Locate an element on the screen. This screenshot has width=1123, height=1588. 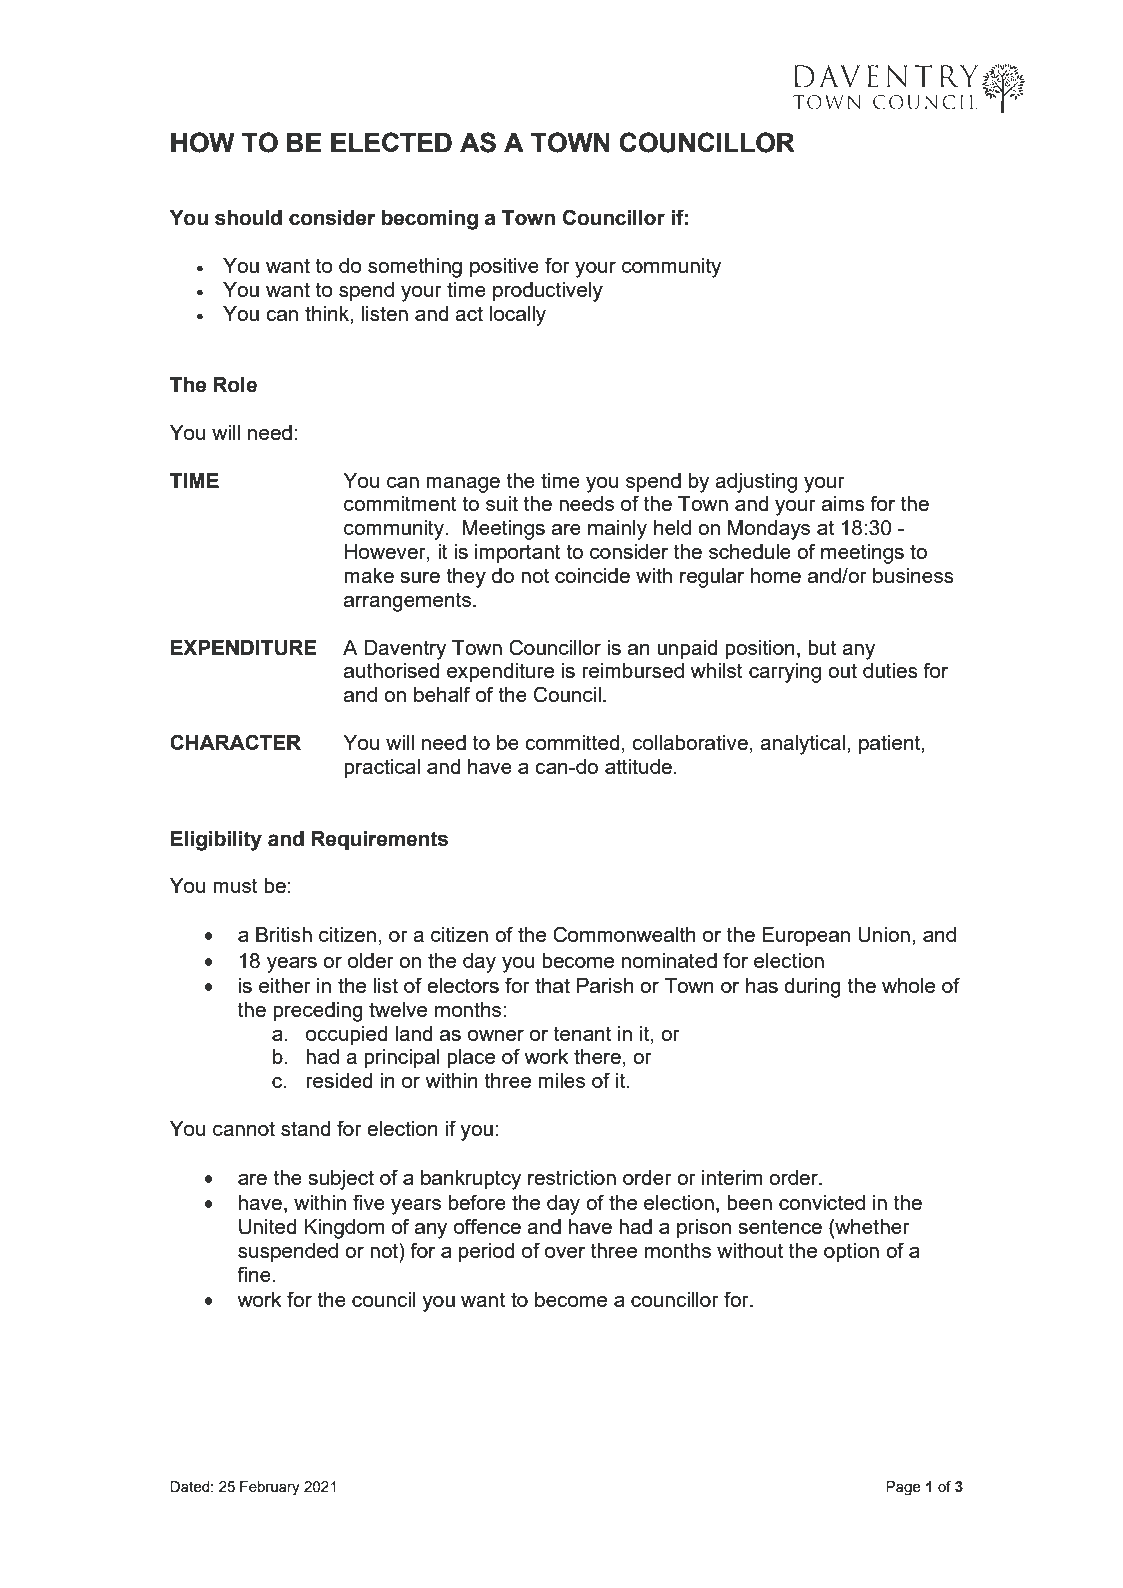
subject is located at coordinates (341, 1180).
